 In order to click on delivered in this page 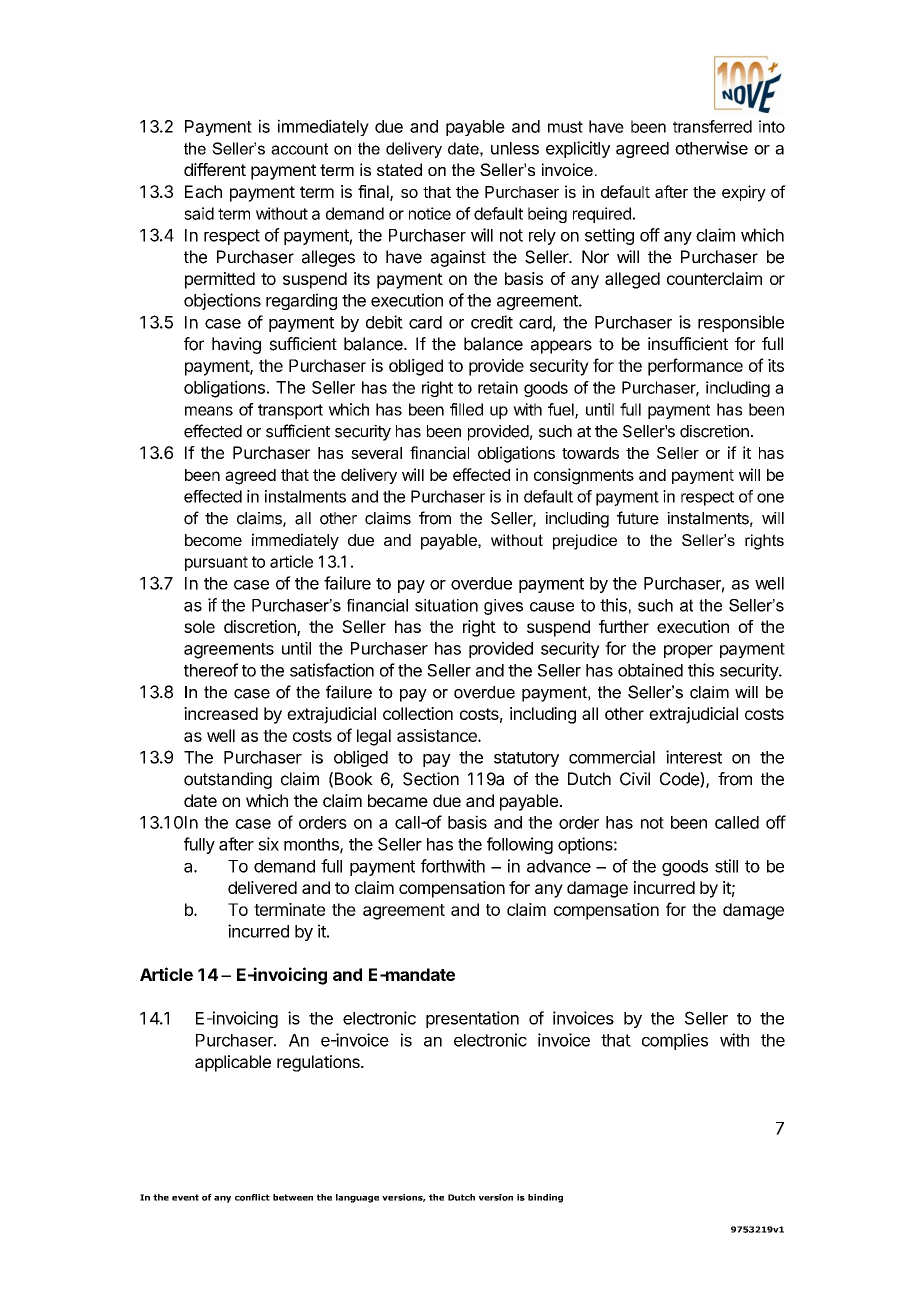, I will do `click(262, 887)`.
